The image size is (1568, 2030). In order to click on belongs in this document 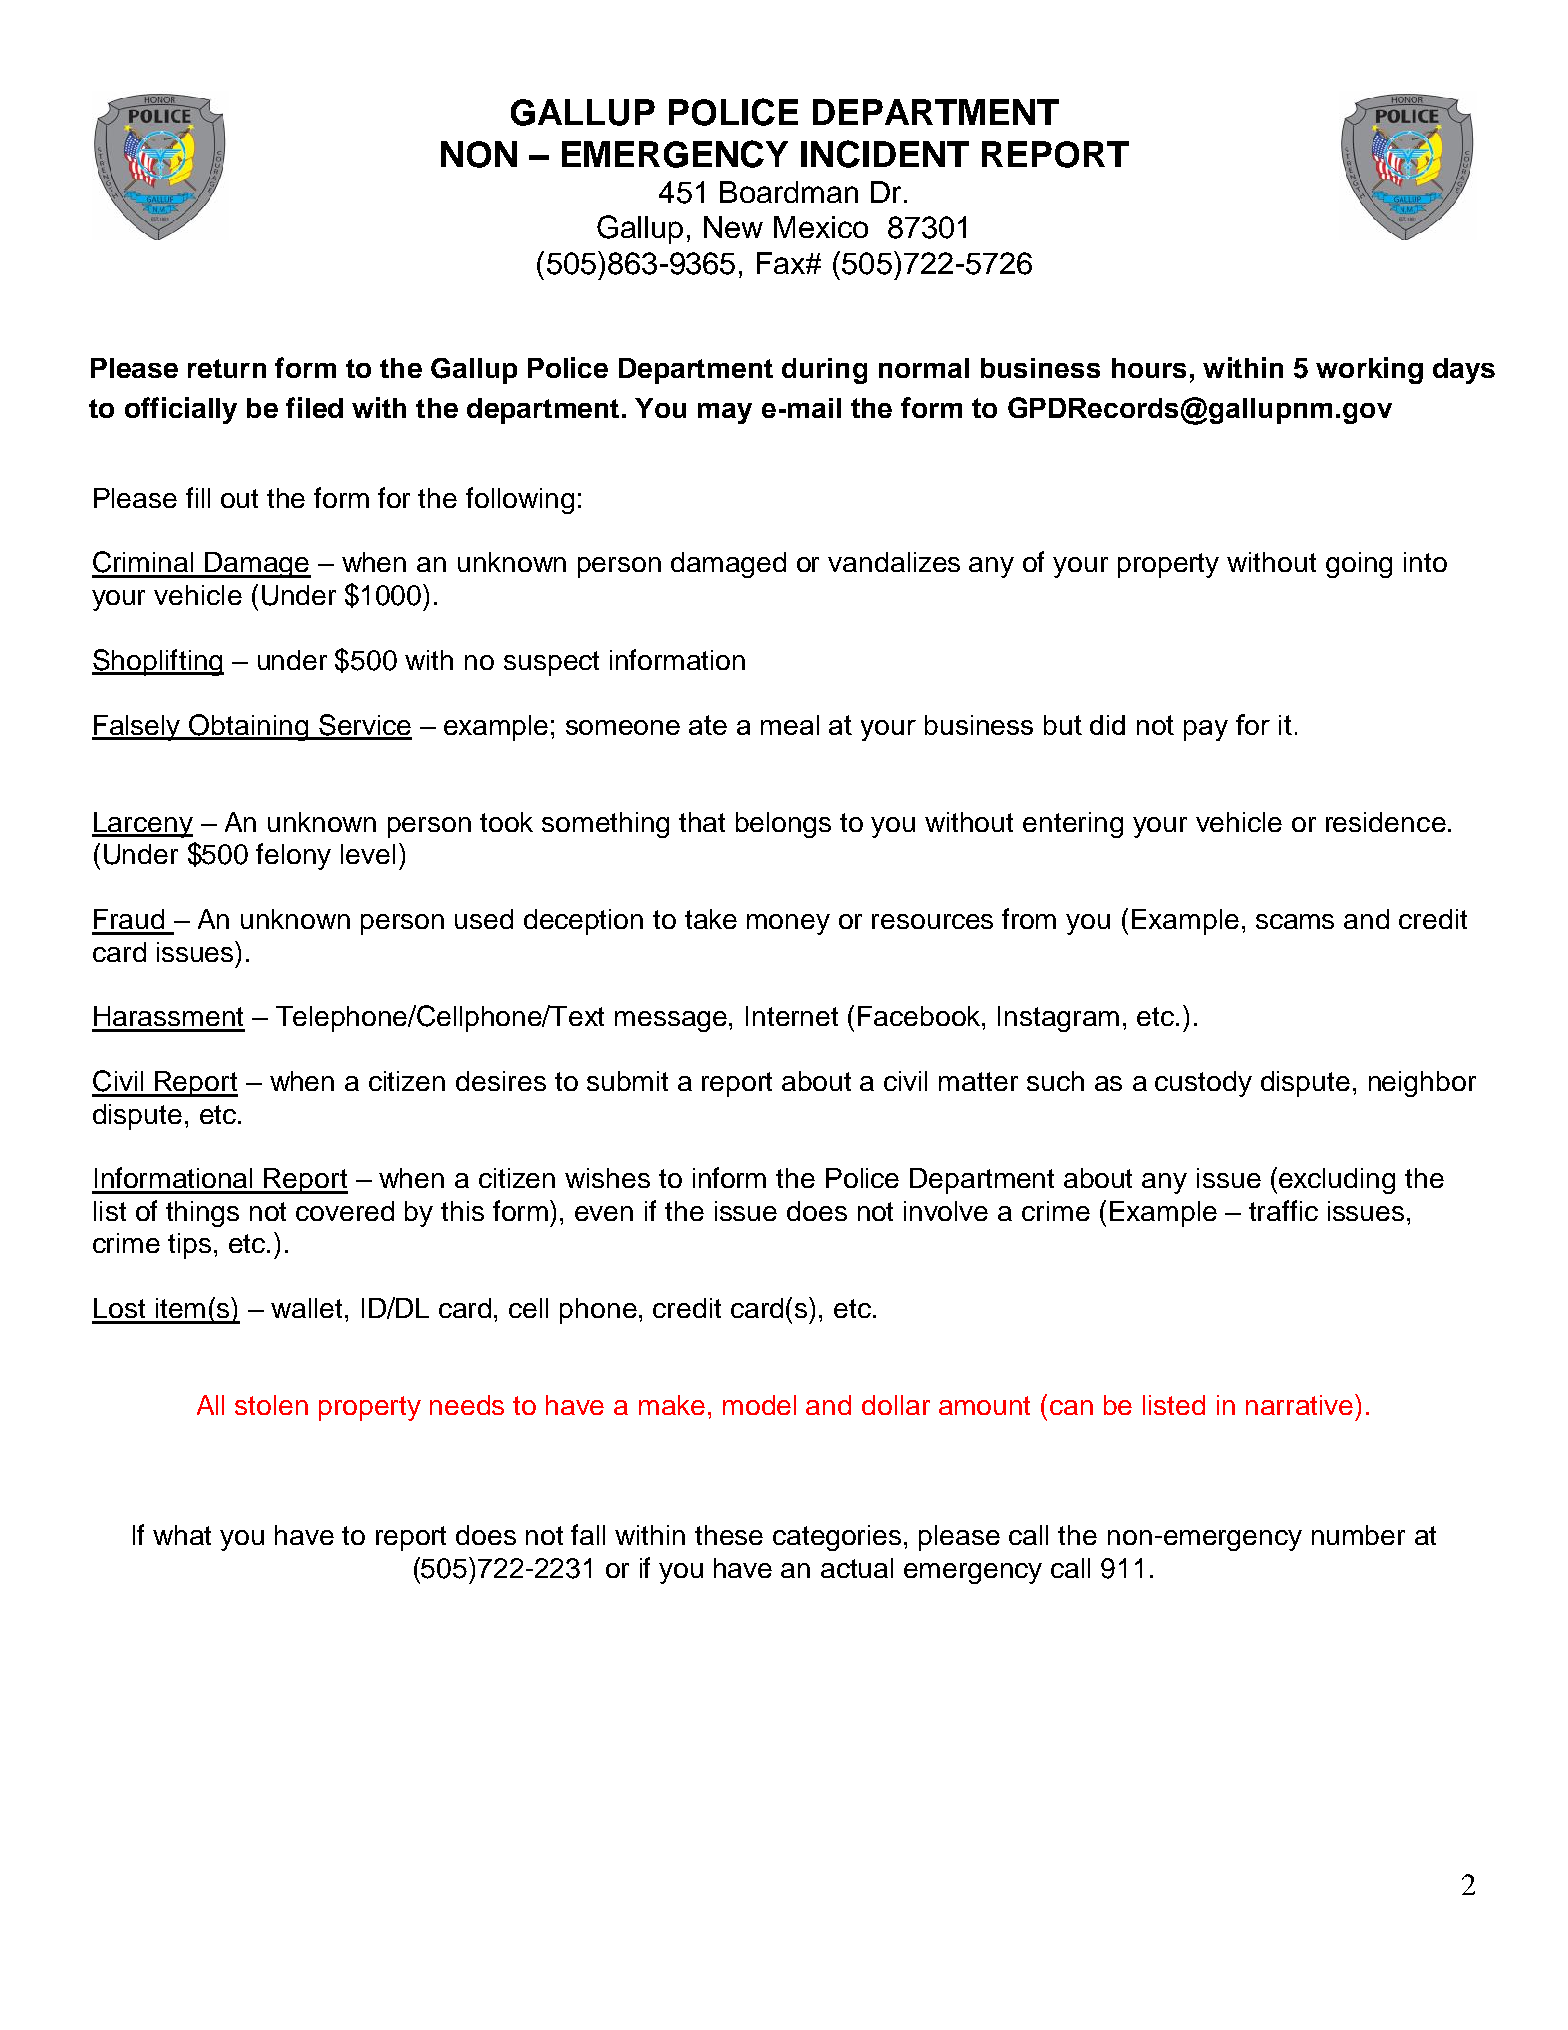, I will do `click(783, 825)`.
